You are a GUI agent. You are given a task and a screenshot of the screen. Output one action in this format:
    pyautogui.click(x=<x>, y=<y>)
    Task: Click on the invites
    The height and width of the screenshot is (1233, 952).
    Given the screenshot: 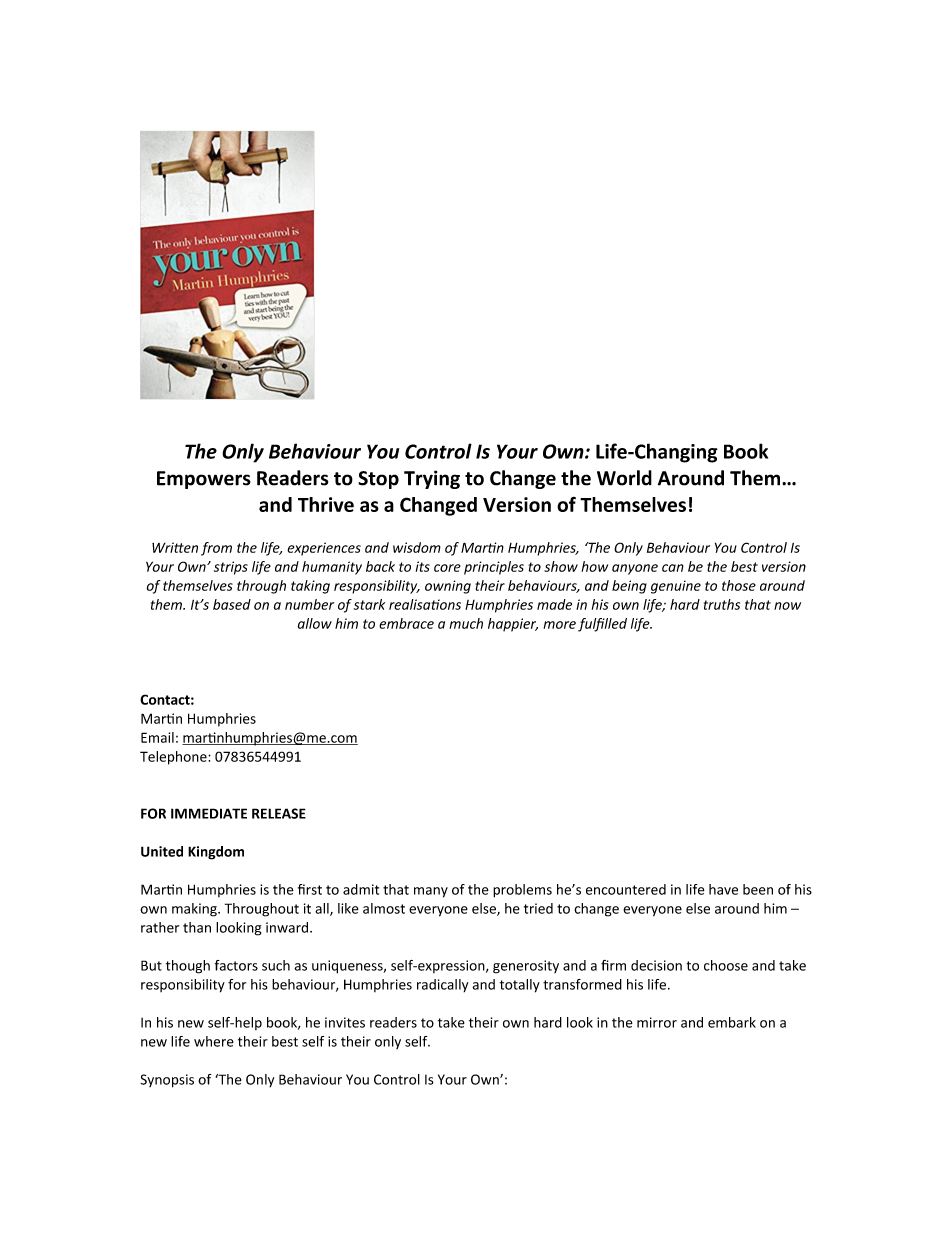 What is the action you would take?
    pyautogui.click(x=345, y=1022)
